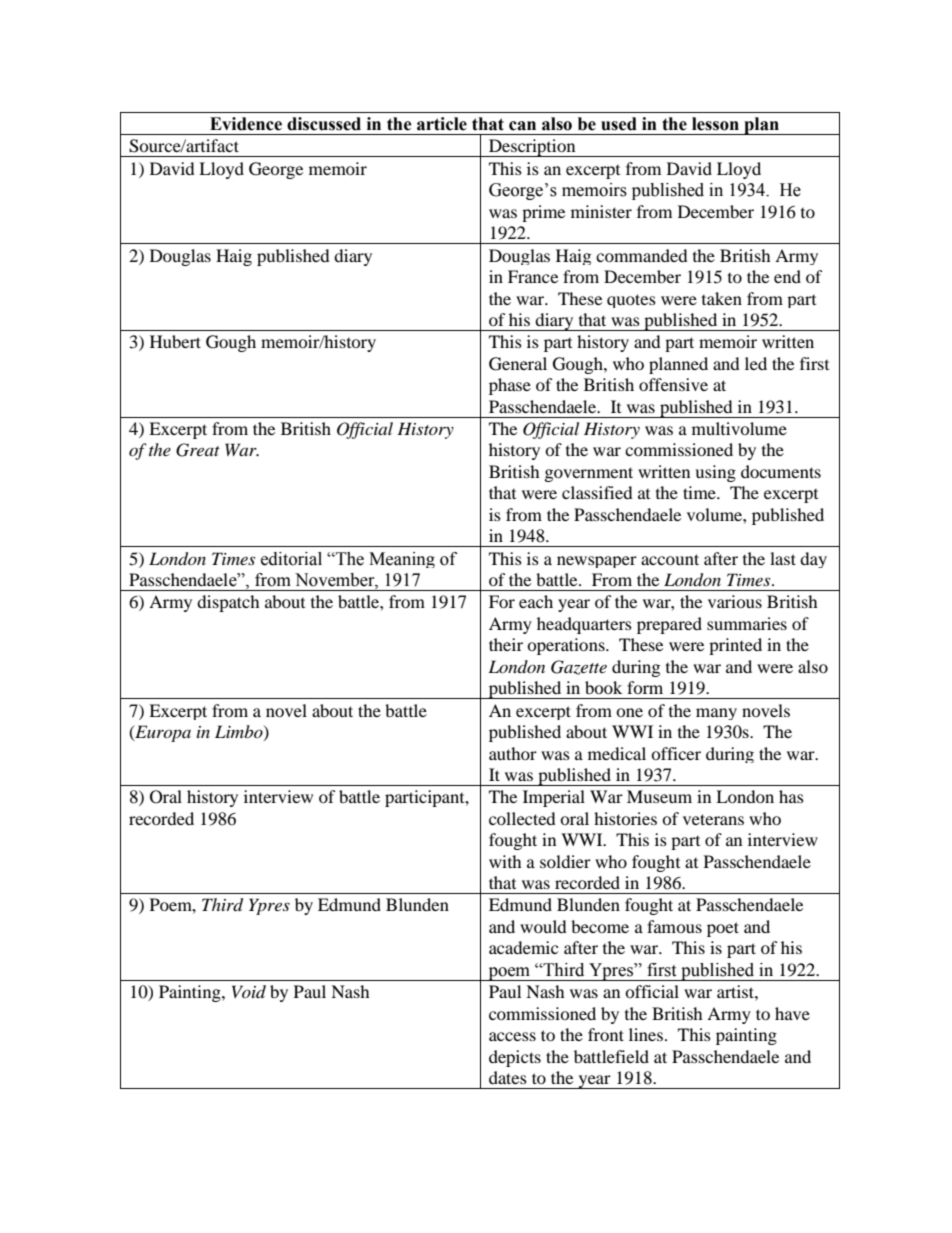 This image has width=952, height=1233. I want to click on lesson, so click(715, 124).
